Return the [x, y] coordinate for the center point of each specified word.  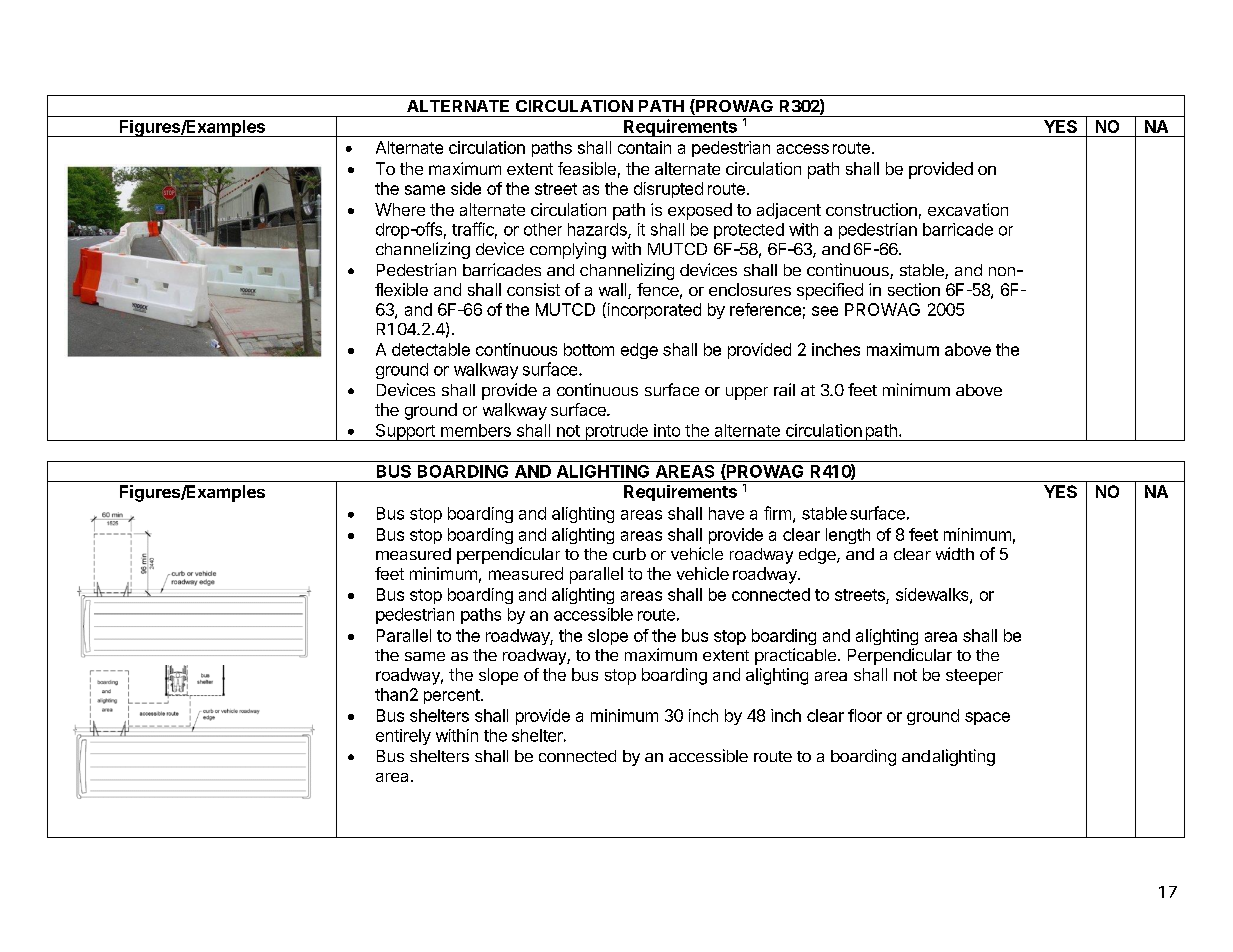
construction [871, 209]
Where [400, 209]
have [726, 513]
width [955, 553]
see [825, 311]
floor [865, 715]
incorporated [653, 310]
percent [452, 696]
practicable [795, 656]
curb [629, 554]
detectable [431, 349]
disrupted [668, 190]
